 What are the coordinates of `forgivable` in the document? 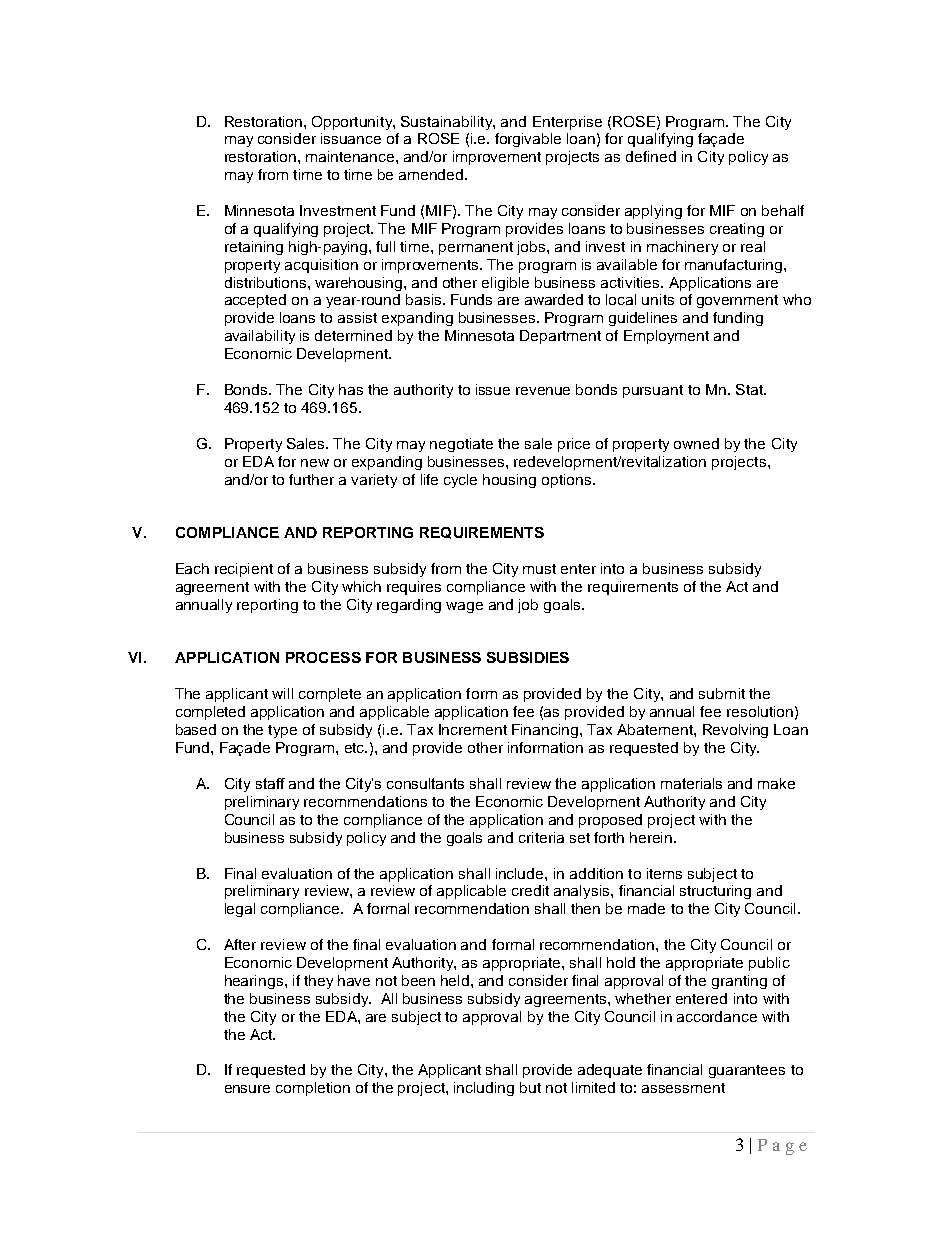 It's located at (528, 140).
